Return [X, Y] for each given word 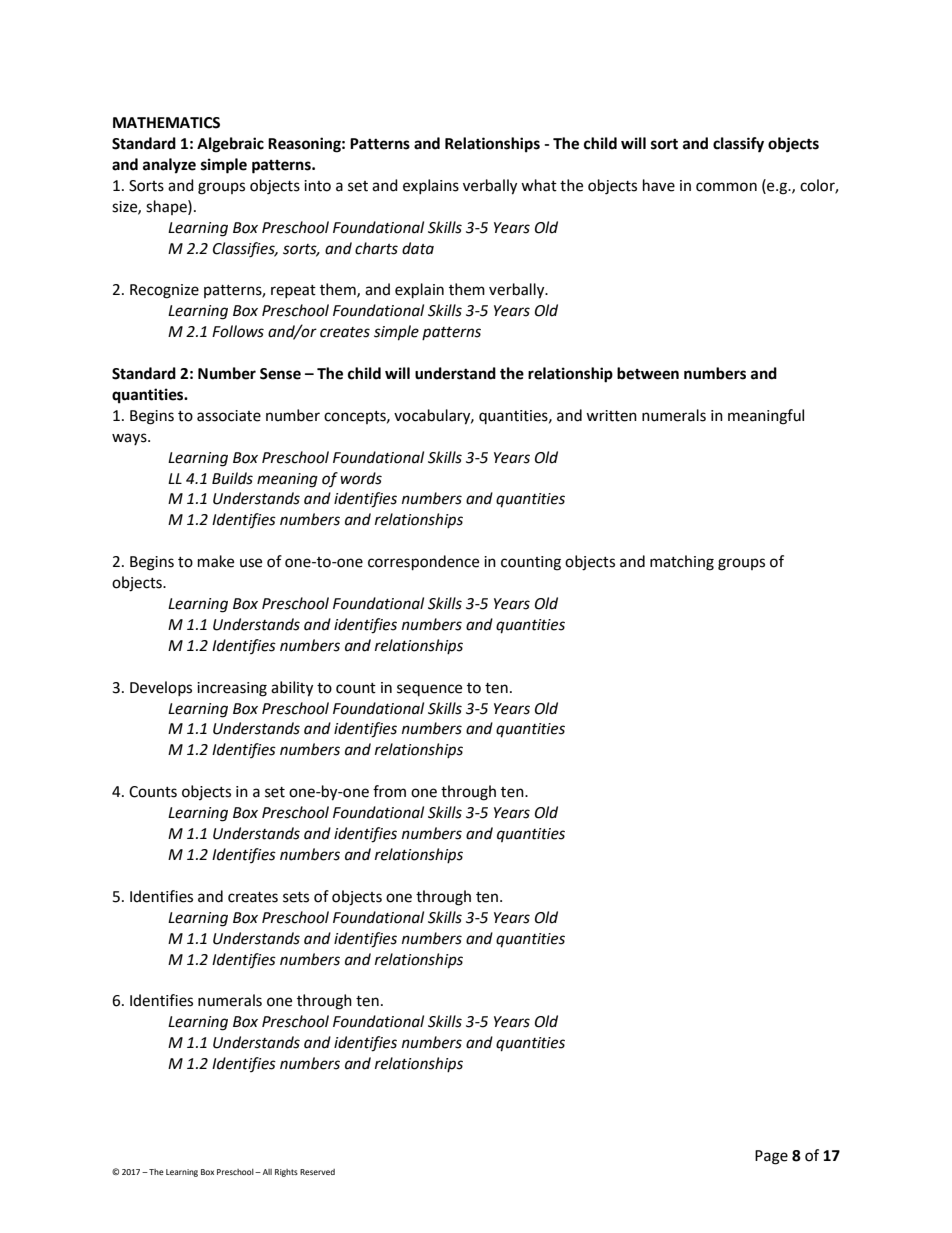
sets [296, 897]
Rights [286, 1173]
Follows [238, 331]
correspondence [423, 563]
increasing [232, 689]
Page [771, 1157]
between [648, 373]
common [726, 187]
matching [682, 563]
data [418, 248]
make [216, 561]
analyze [169, 166]
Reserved [317, 1172]
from [389, 791]
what [539, 185]
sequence [429, 690]
